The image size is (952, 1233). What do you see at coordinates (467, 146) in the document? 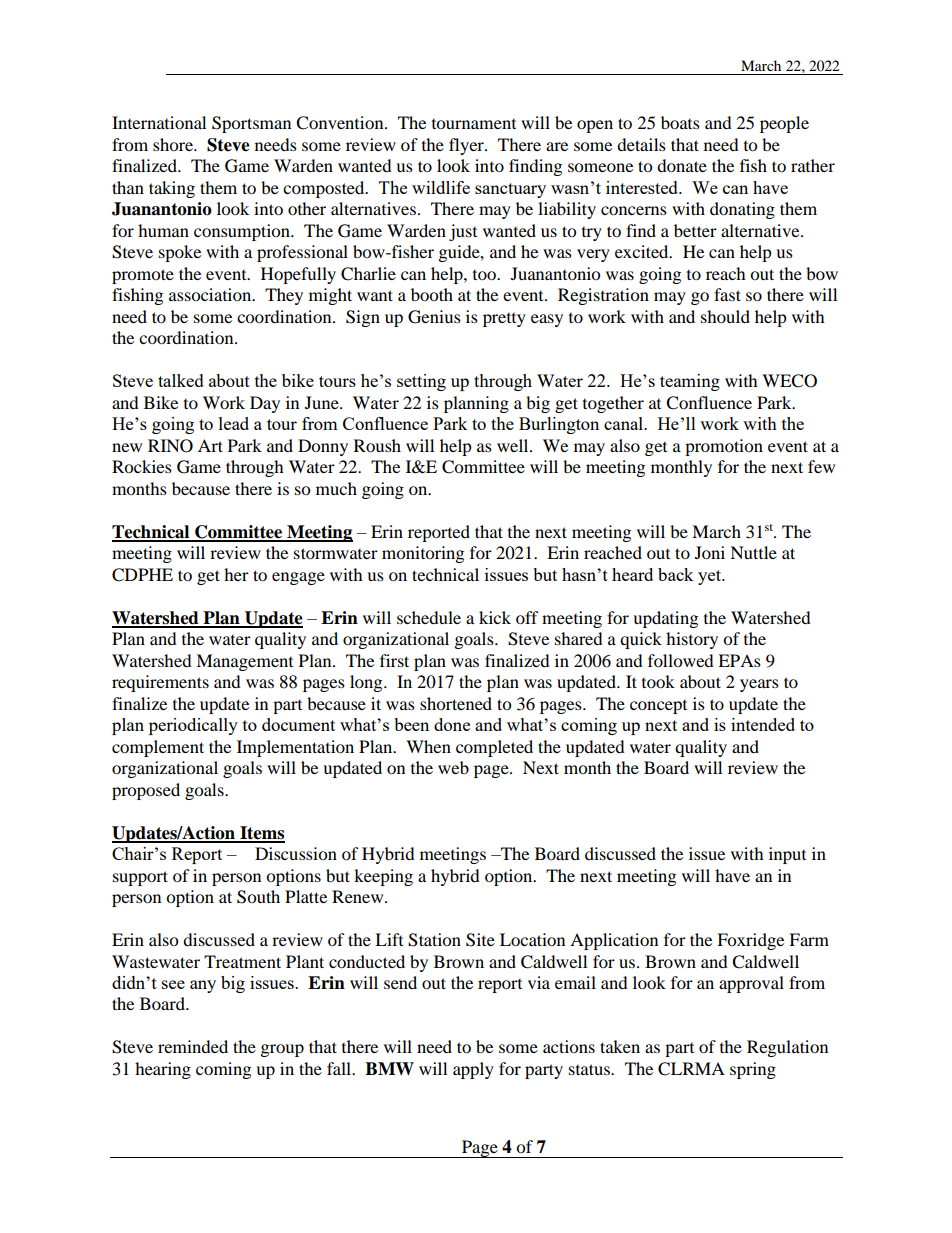
I see `flyer` at bounding box center [467, 146].
